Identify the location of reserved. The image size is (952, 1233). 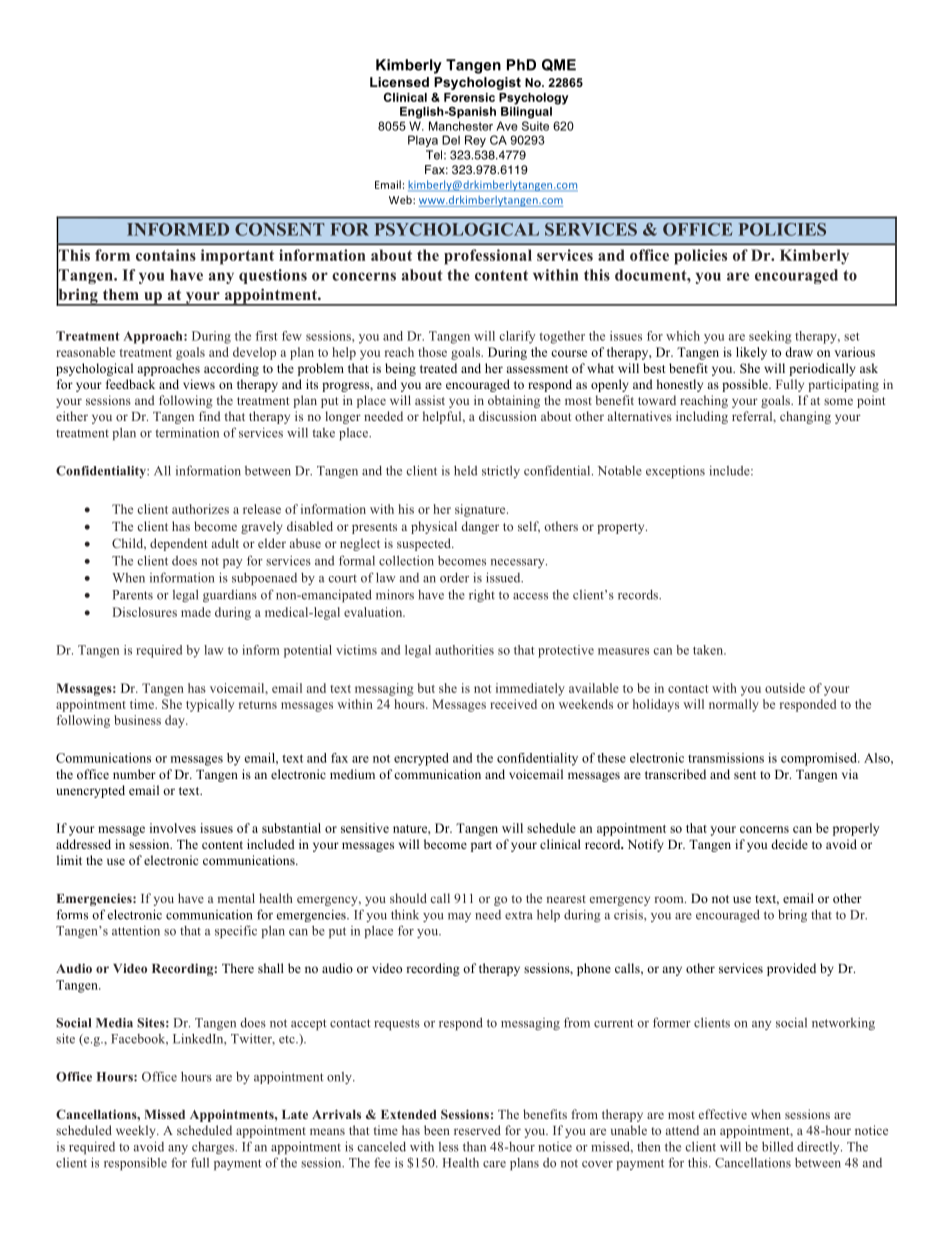
(477, 1130).
